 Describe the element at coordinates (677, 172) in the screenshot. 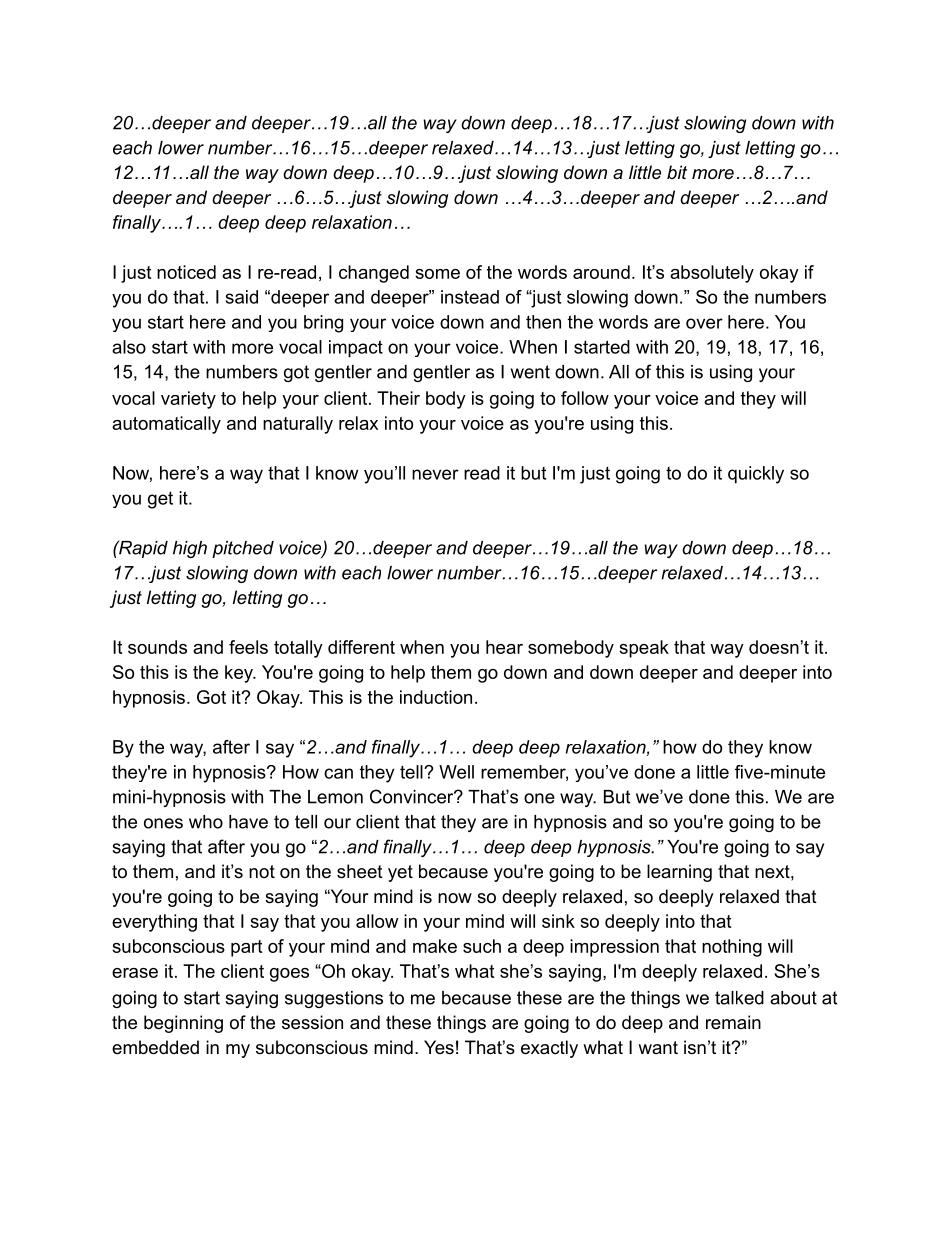

I see `bit` at that location.
